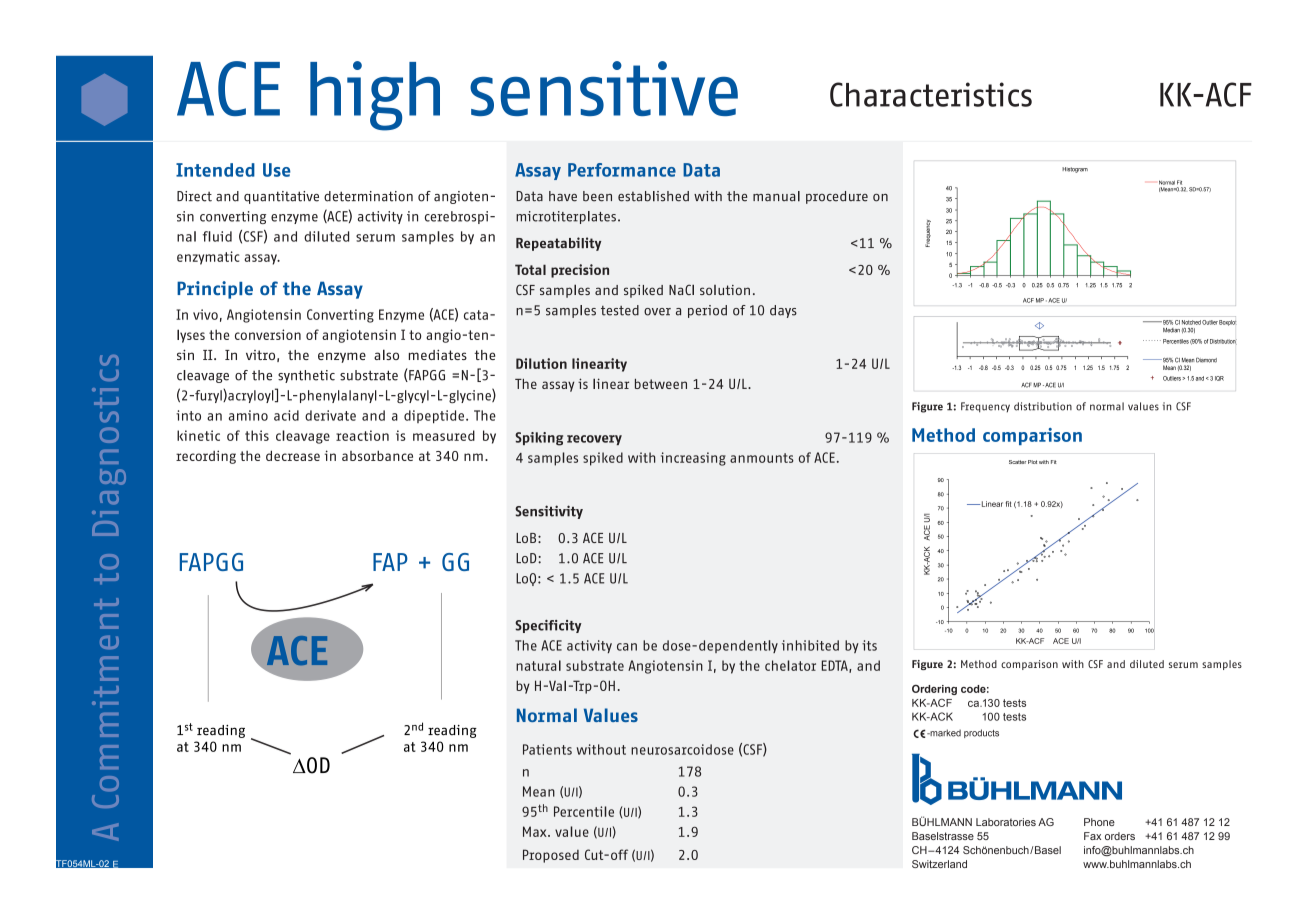  What do you see at coordinates (551, 856) in the screenshot?
I see `Proposed` at bounding box center [551, 856].
